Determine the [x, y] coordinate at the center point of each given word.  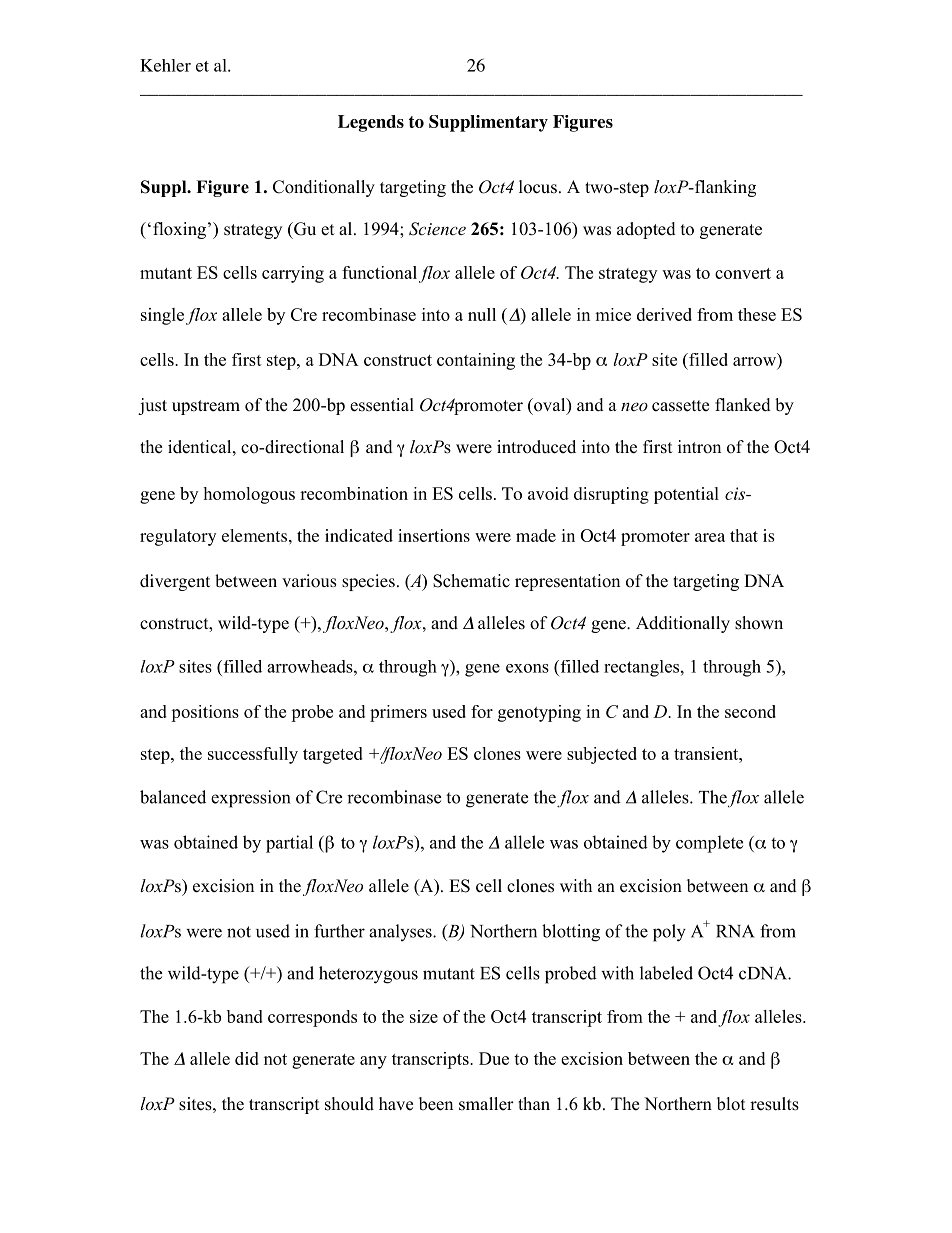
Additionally [683, 624]
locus [538, 187]
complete [709, 844]
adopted [646, 230]
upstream [206, 407]
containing [476, 361]
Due [494, 1058]
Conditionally [324, 188]
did [247, 1058]
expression [250, 799]
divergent [175, 582]
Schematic [471, 581]
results [774, 1104]
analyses [401, 932]
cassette [680, 406]
